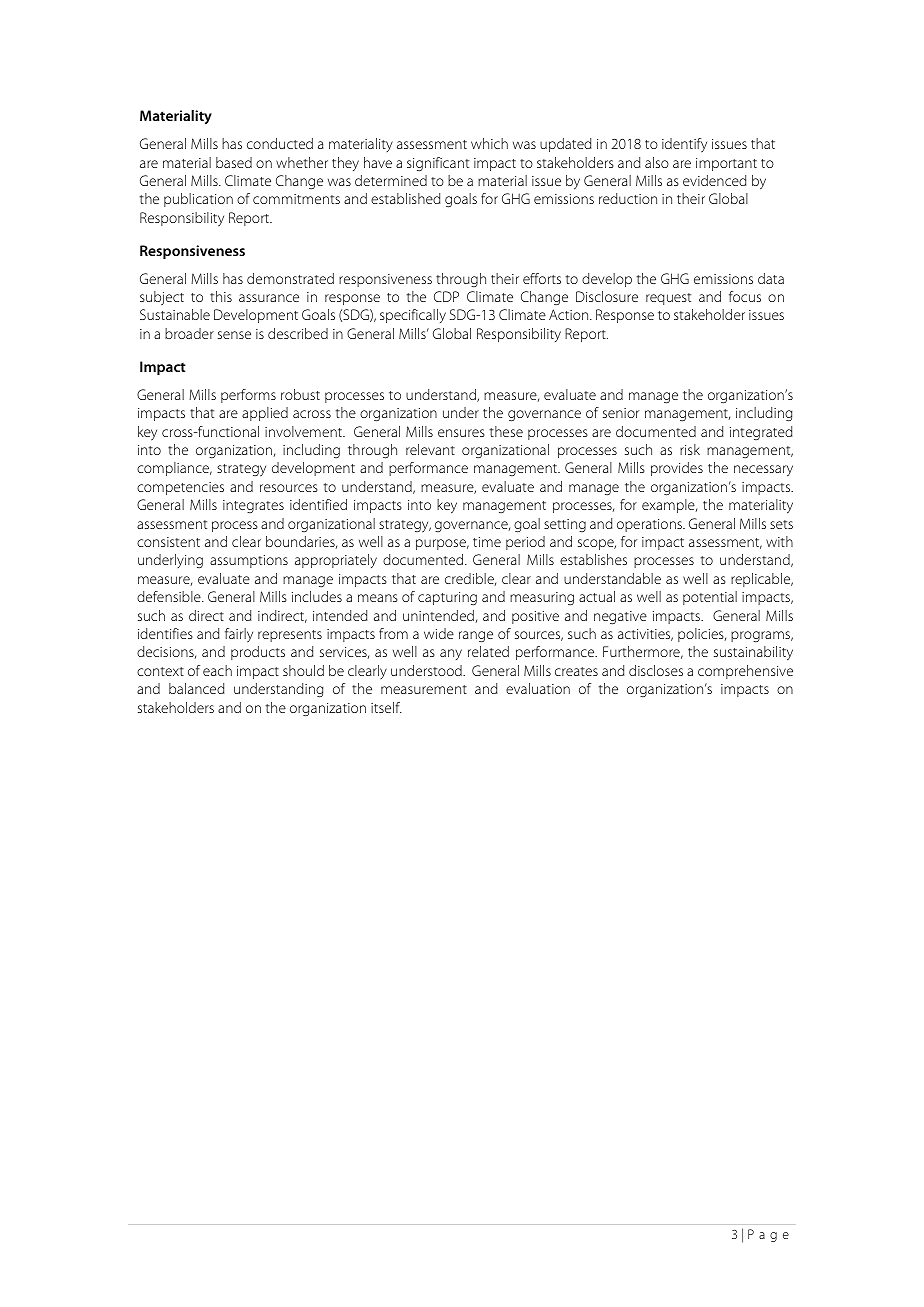  What do you see at coordinates (197, 688) in the image?
I see `balanced` at bounding box center [197, 688].
